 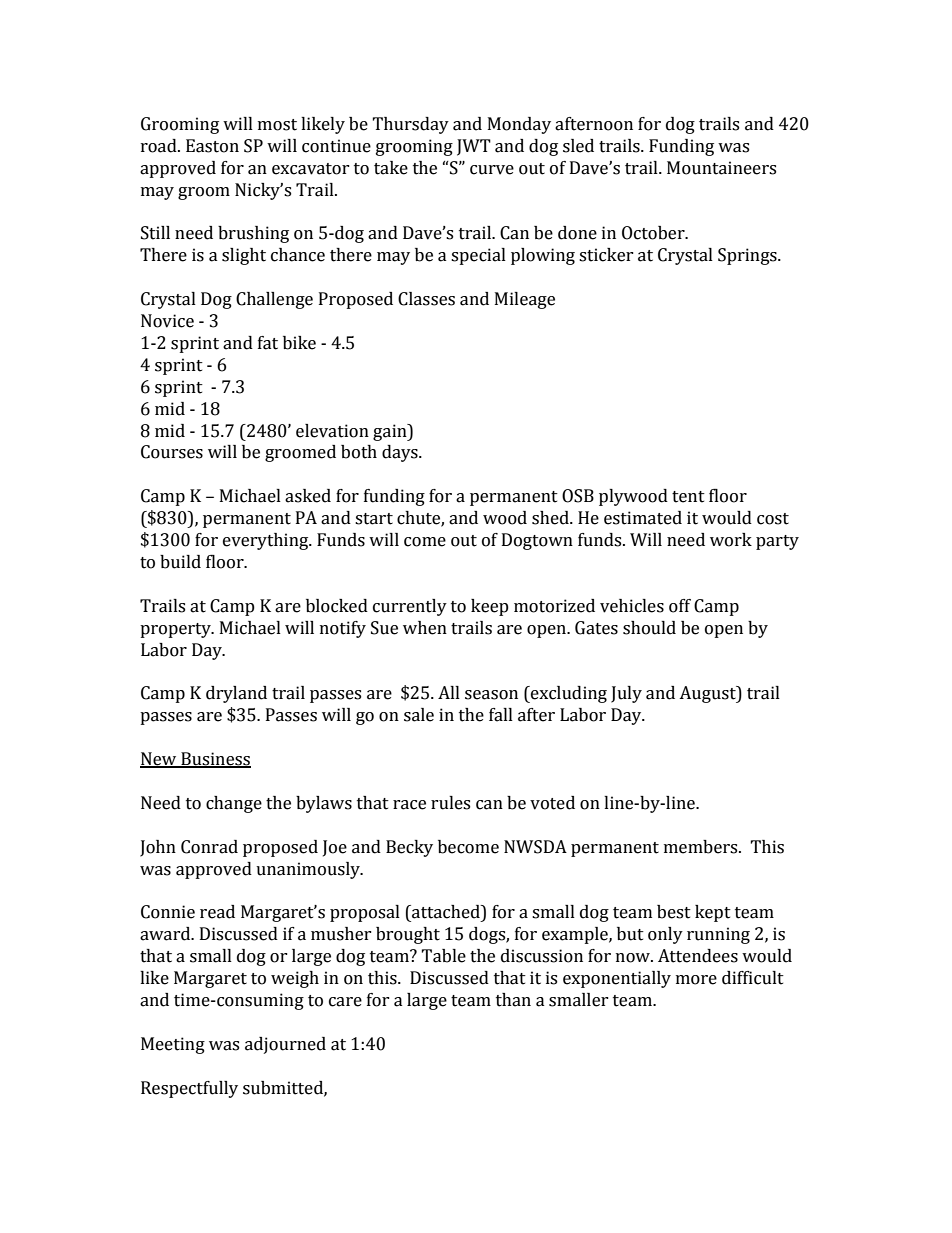 What do you see at coordinates (708, 694) in the screenshot?
I see `August` at bounding box center [708, 694].
